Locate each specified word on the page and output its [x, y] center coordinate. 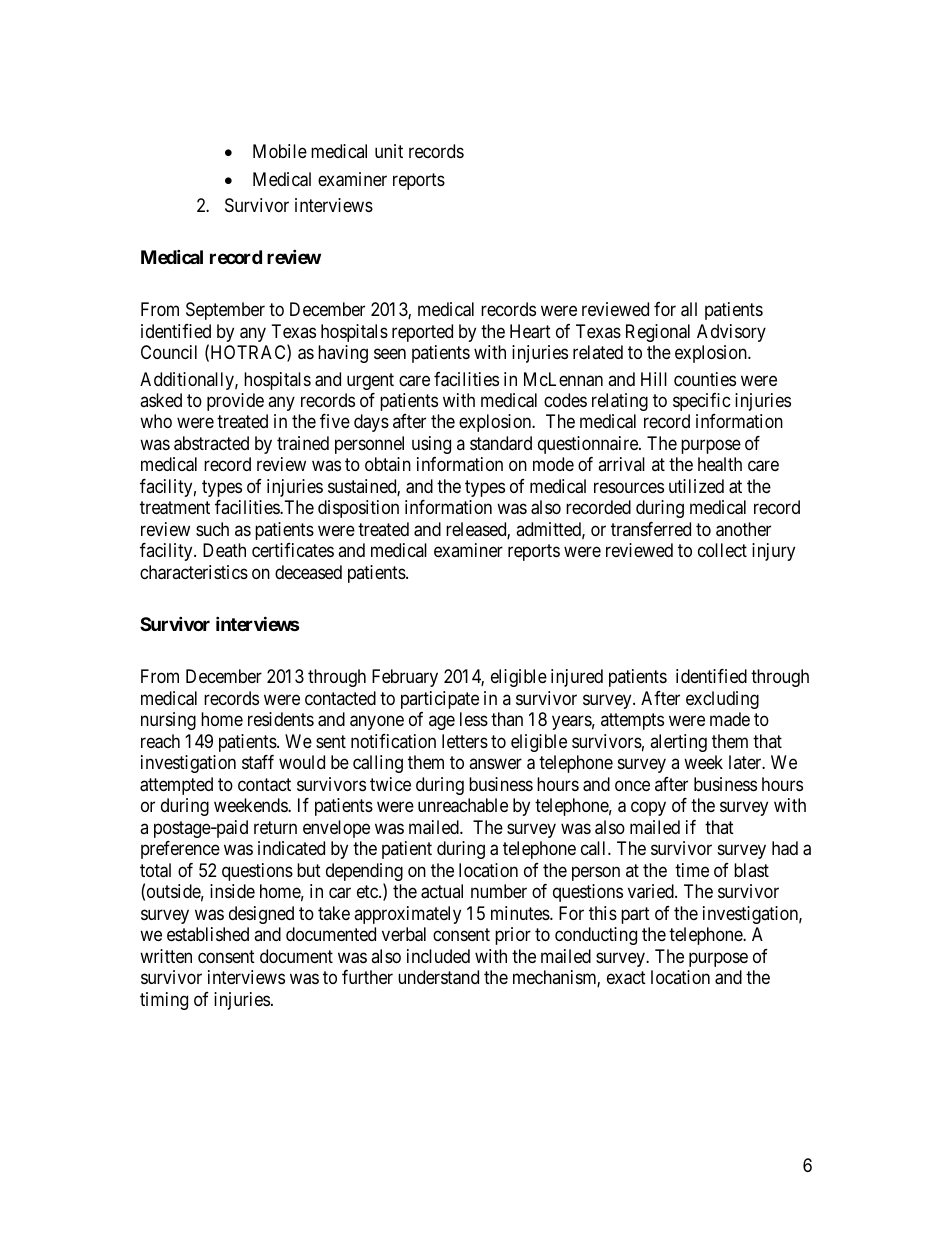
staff [258, 762]
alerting [678, 743]
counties [705, 379]
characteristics [194, 572]
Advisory [731, 333]
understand [438, 977]
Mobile [280, 151]
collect [722, 550]
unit [389, 151]
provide [235, 402]
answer [495, 764]
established [208, 934]
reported [422, 333]
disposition [358, 509]
